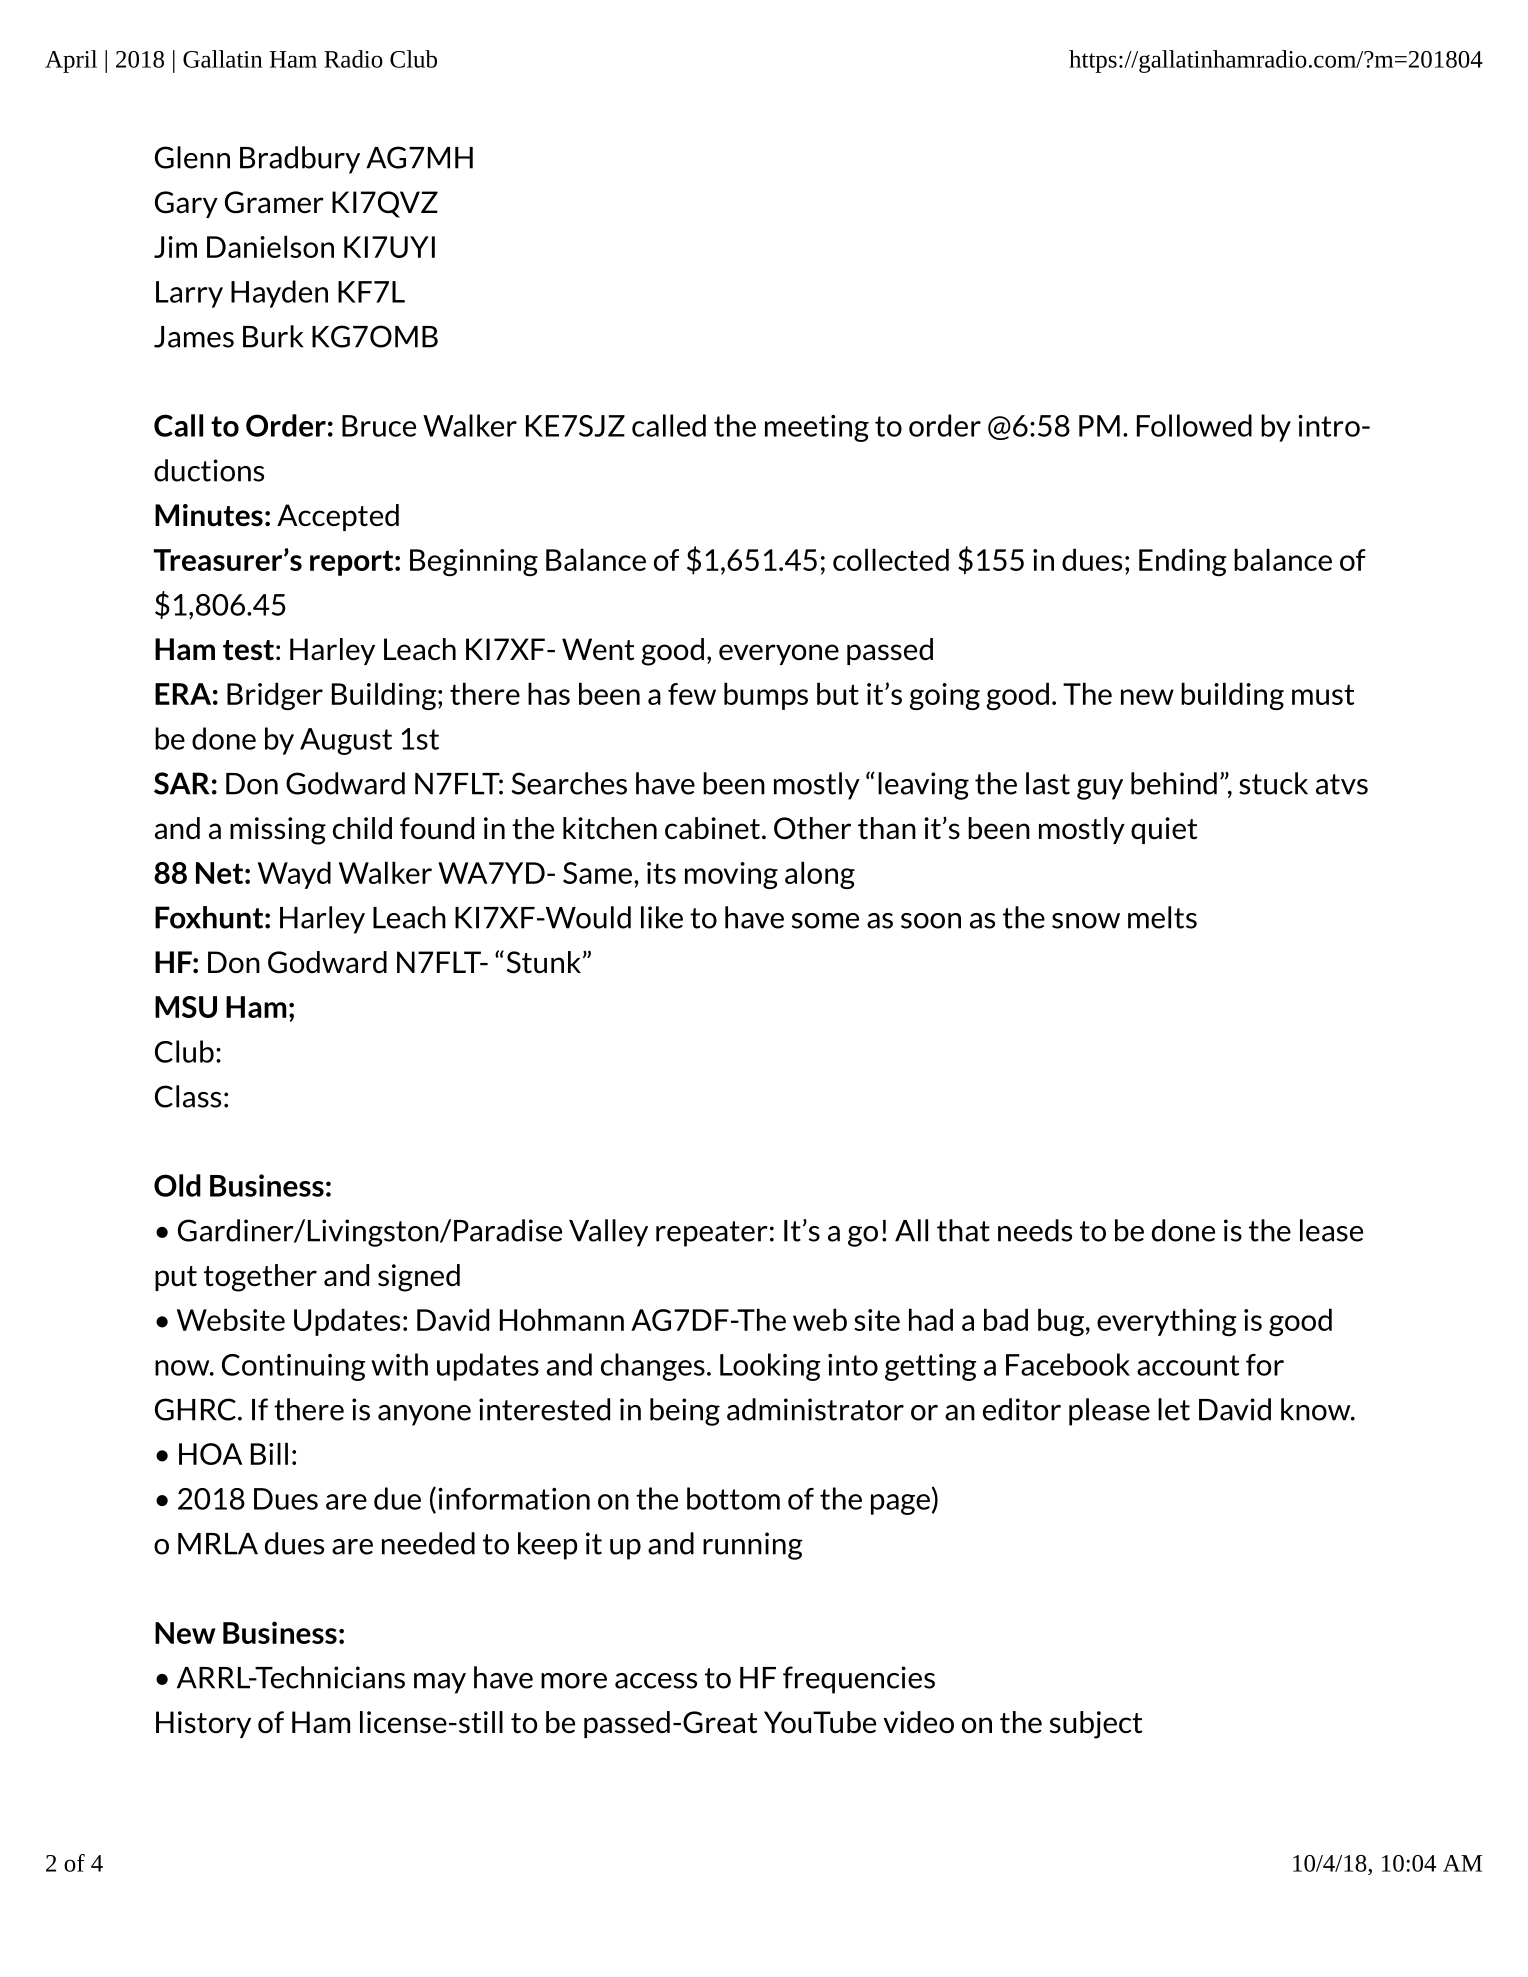 This screenshot has height=1977, width=1528. I want to click on access, so click(656, 1681).
